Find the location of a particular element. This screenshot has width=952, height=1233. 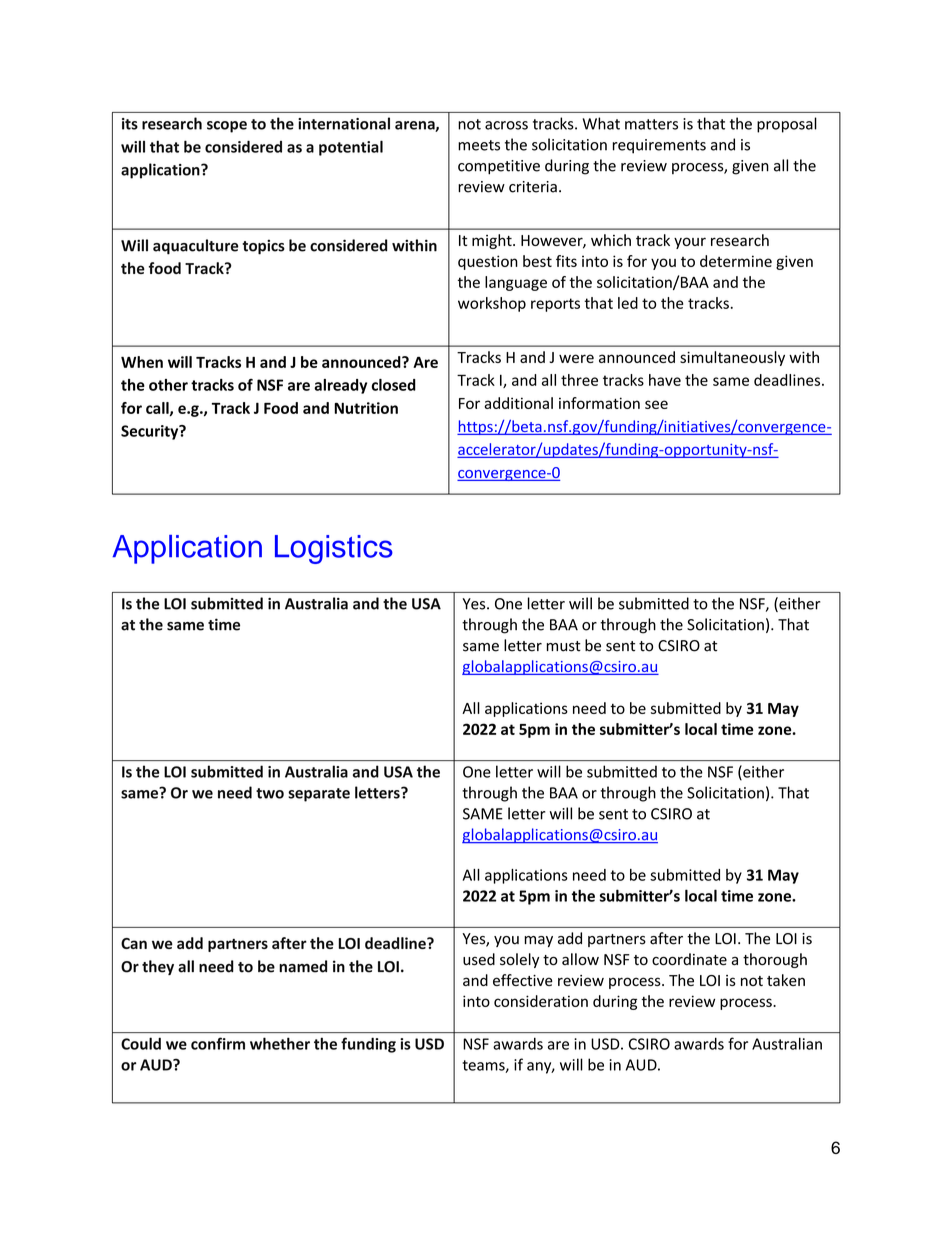

requirements is located at coordinates (659, 146).
